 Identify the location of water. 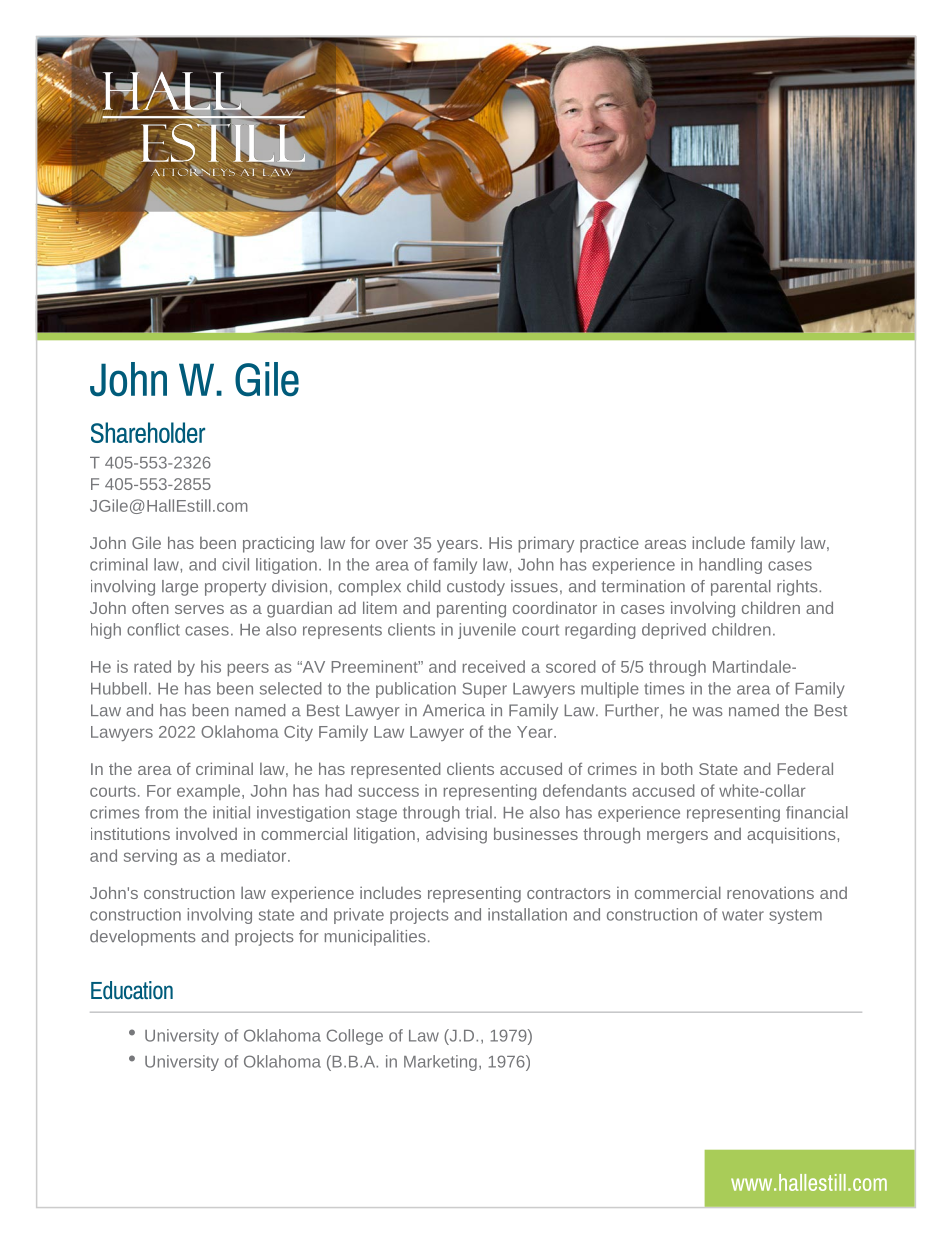
(743, 915).
